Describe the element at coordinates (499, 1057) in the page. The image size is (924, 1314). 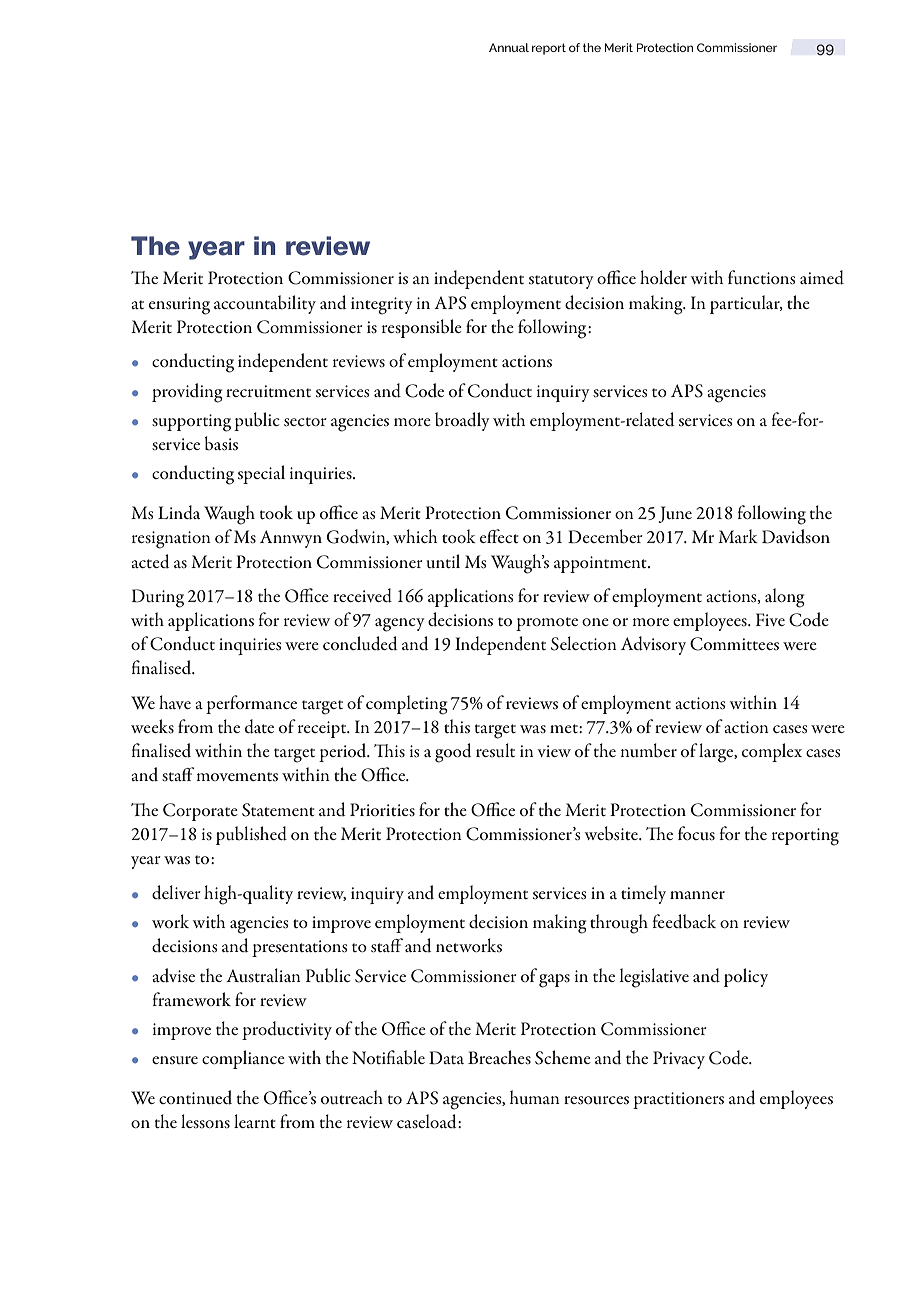
I see `Breaches` at that location.
